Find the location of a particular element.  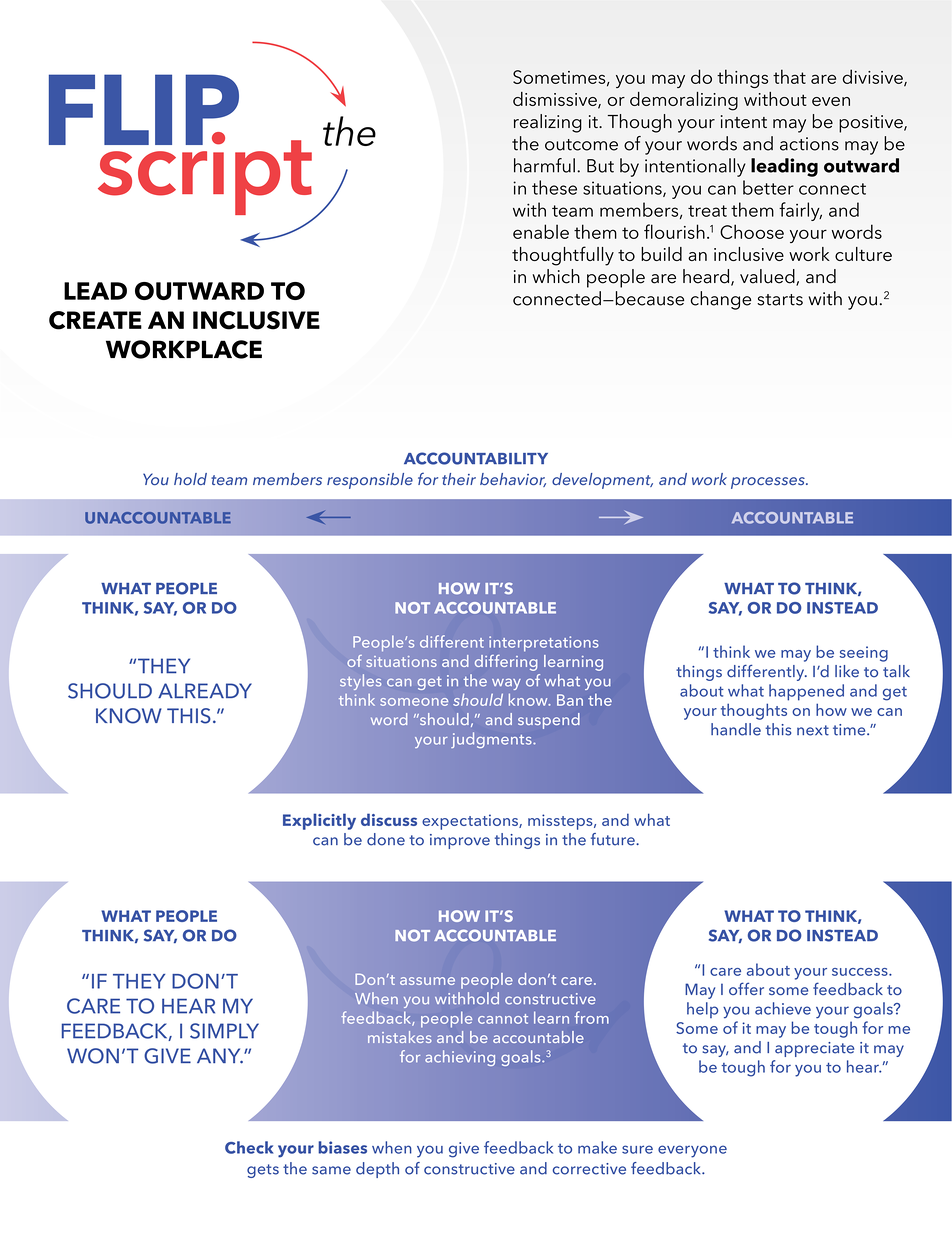

everyone is located at coordinates (692, 1151).
